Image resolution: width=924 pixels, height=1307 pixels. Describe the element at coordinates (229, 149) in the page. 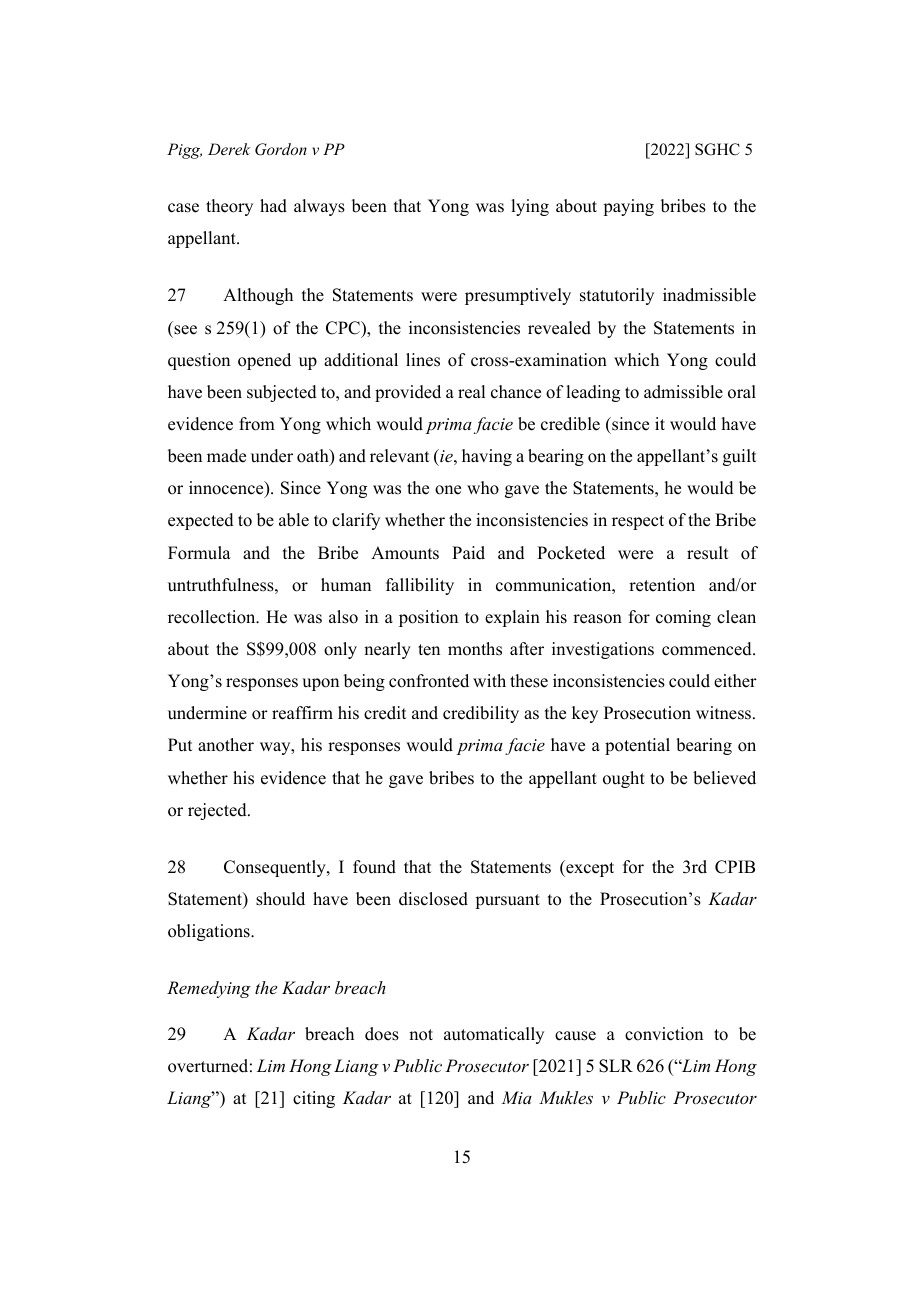

I see `Derek` at that location.
